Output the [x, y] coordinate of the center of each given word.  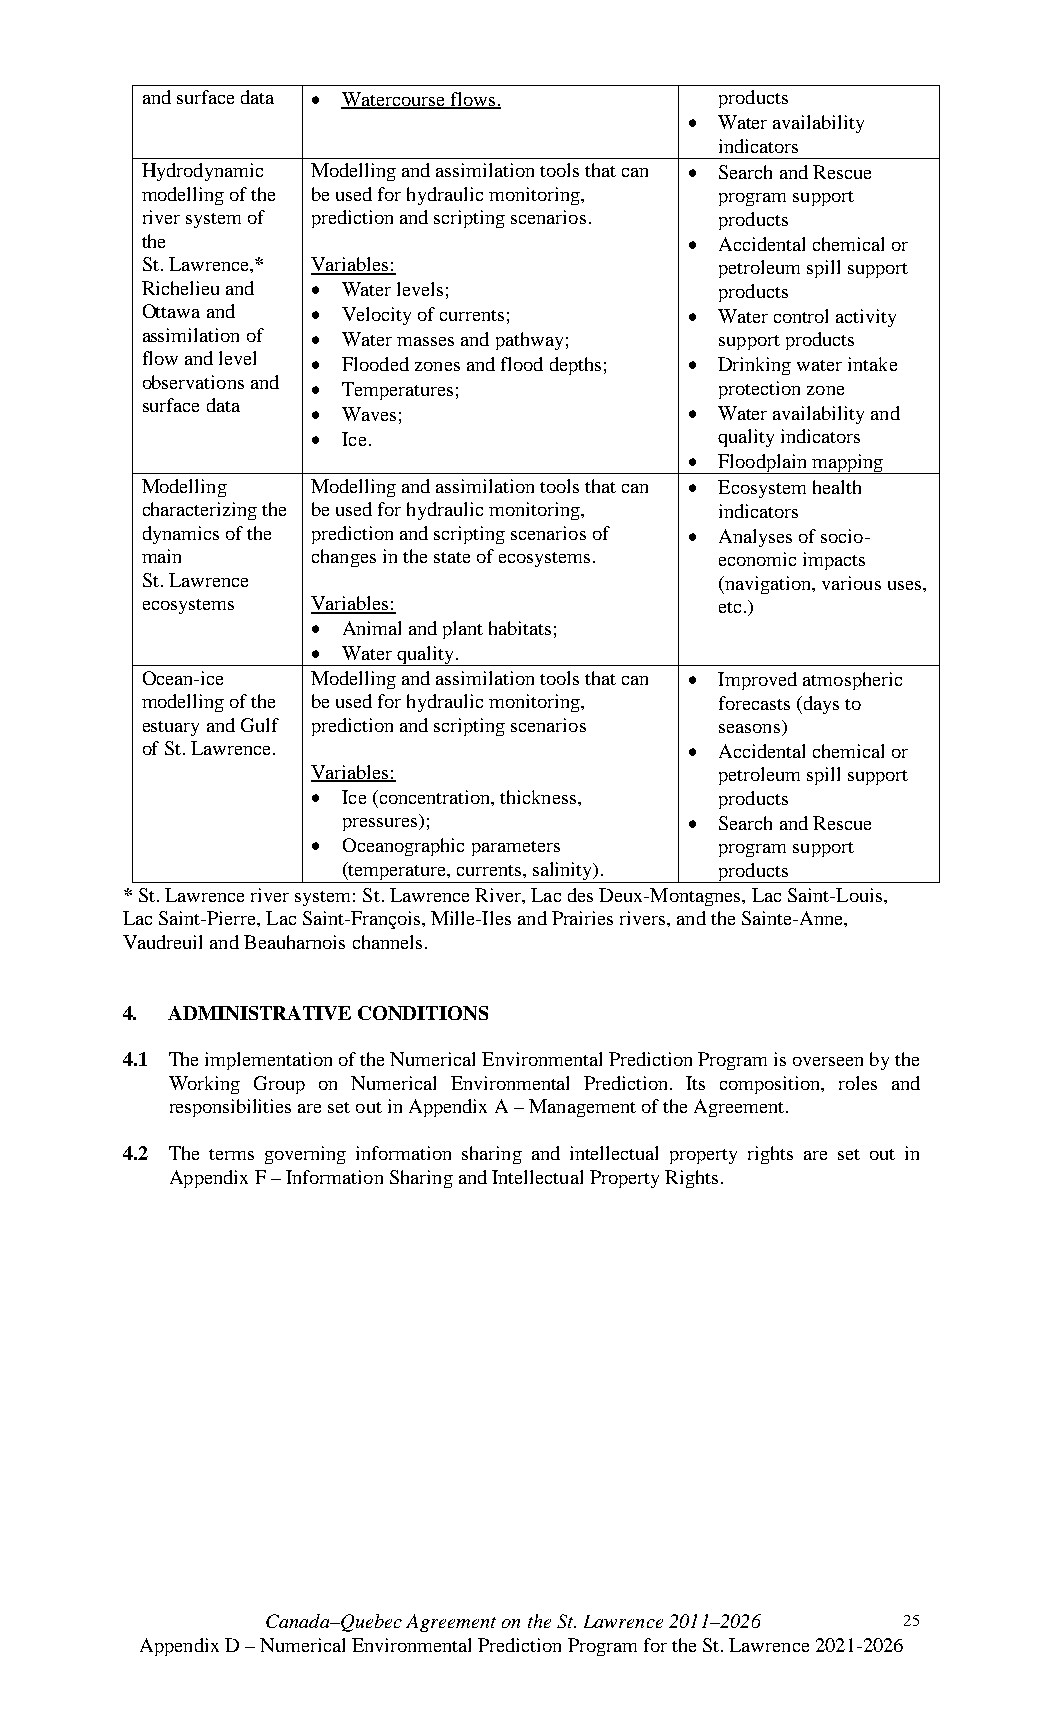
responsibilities [230, 1108]
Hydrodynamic [202, 172]
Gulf [260, 725]
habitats [520, 628]
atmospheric [852, 681]
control [801, 316]
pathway [529, 341]
